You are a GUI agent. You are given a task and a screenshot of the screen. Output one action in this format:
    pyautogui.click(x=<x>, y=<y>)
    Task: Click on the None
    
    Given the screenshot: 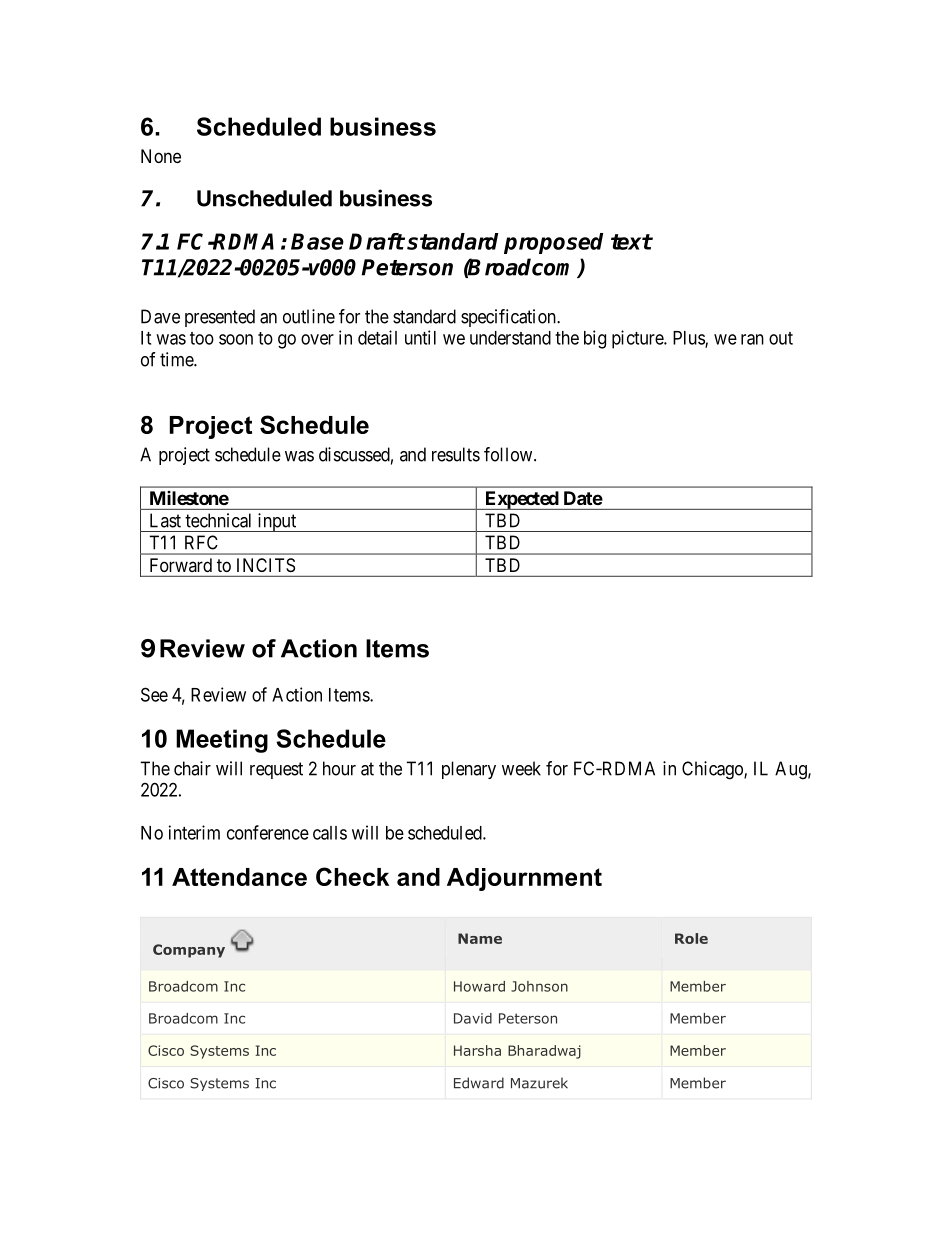 What is the action you would take?
    pyautogui.click(x=161, y=156)
